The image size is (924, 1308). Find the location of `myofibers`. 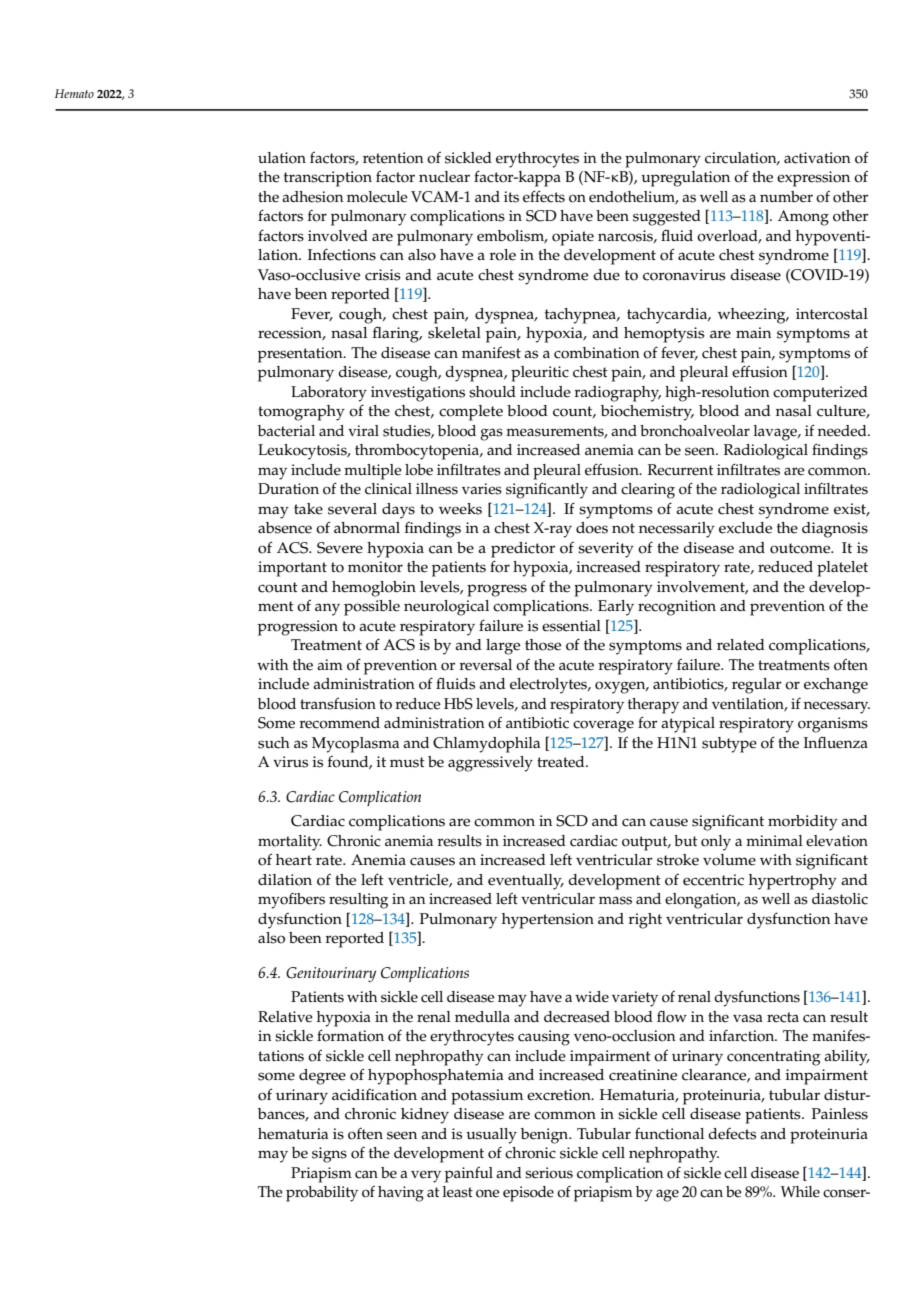

myofibers is located at coordinates (291, 901).
